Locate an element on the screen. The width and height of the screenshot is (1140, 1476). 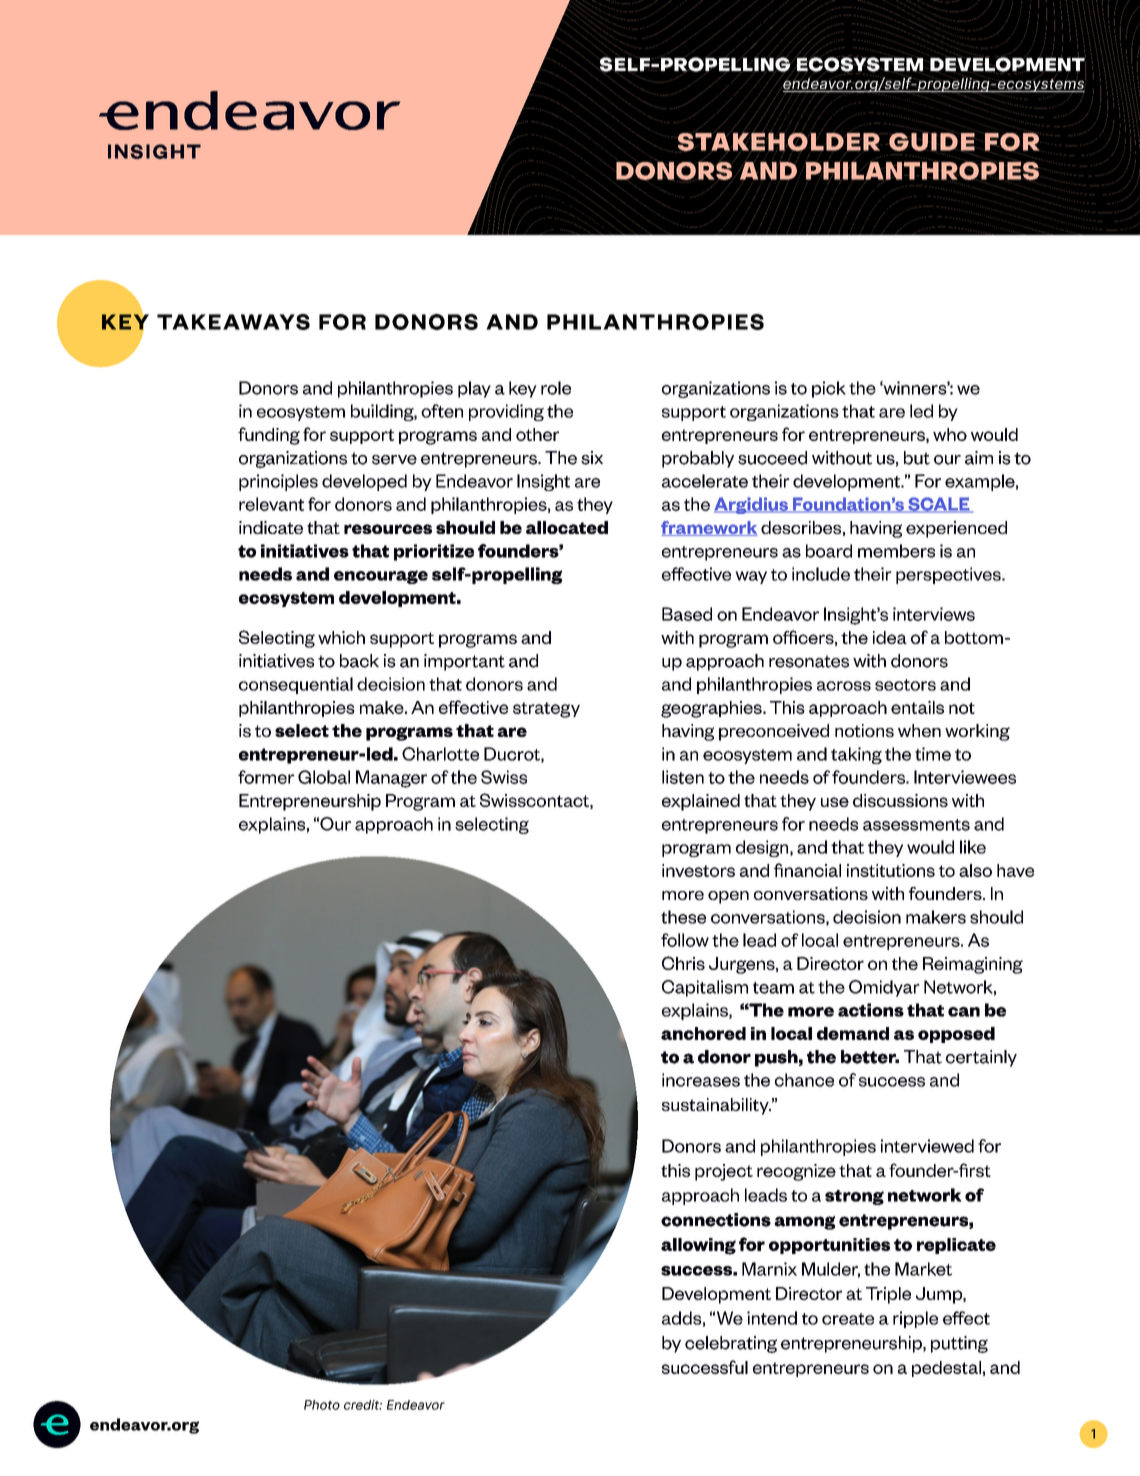
encourage is located at coordinates (381, 577).
